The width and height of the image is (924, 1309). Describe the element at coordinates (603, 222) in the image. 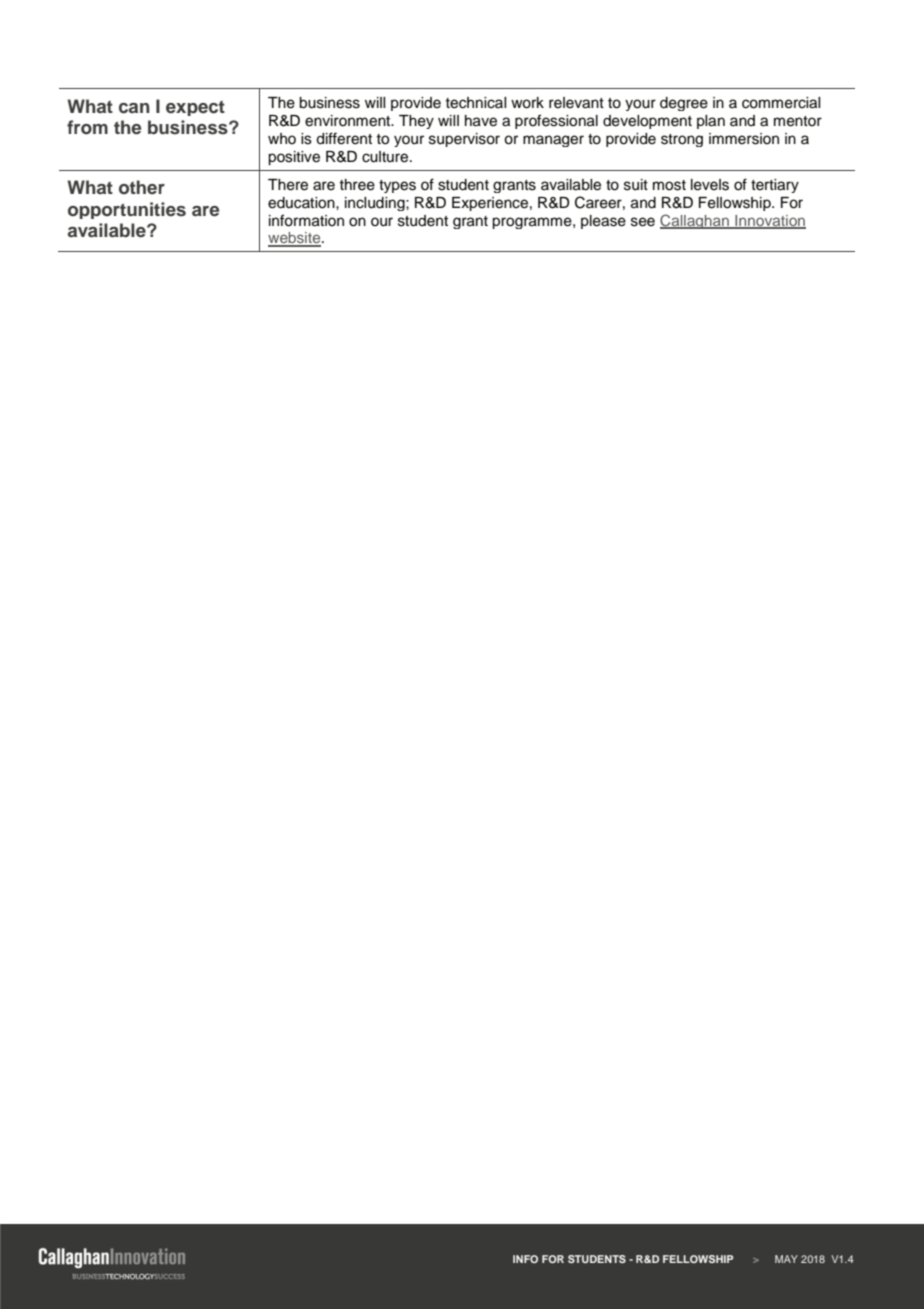

I see `please` at that location.
